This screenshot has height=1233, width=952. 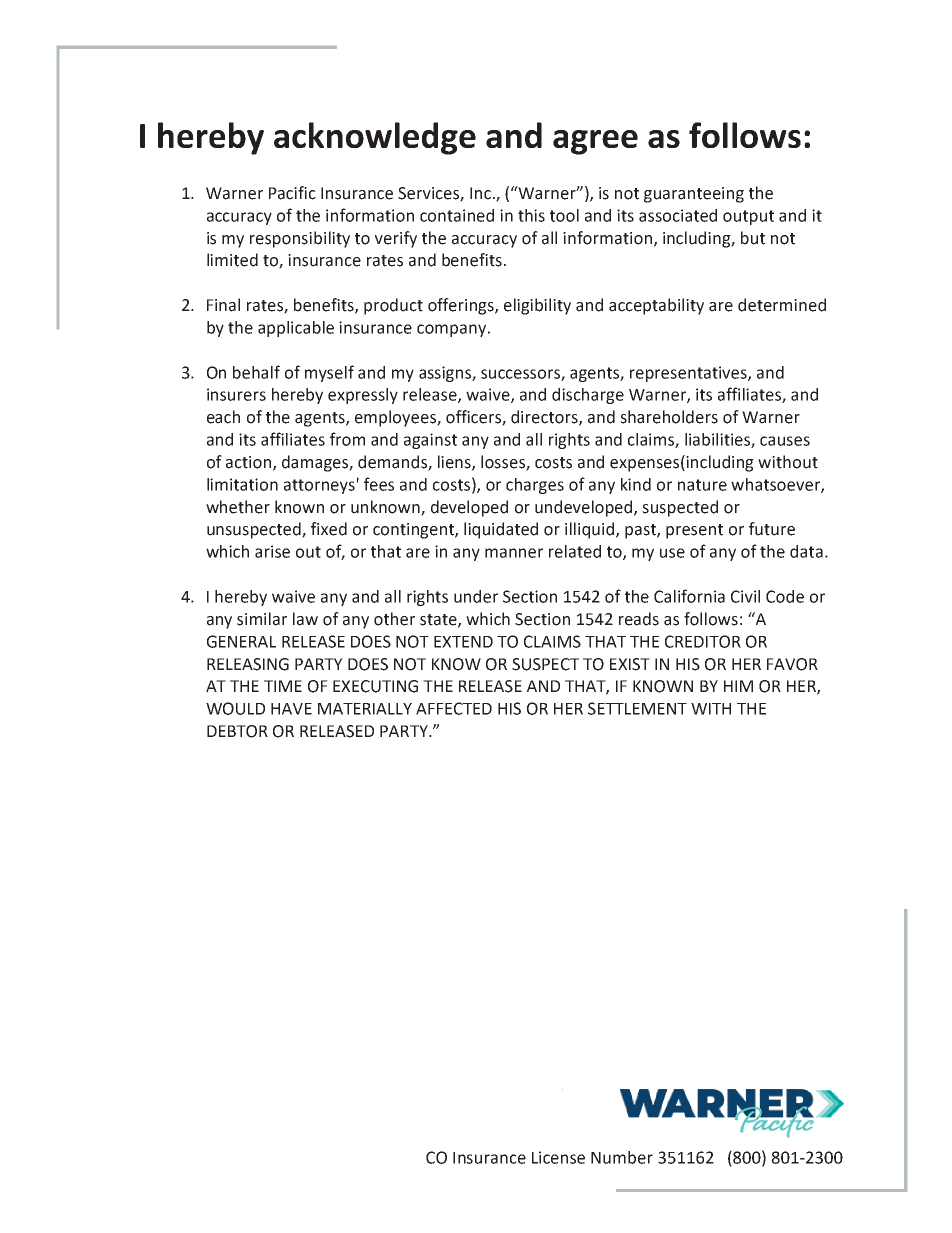 I want to click on CREDITOR, so click(x=703, y=641).
